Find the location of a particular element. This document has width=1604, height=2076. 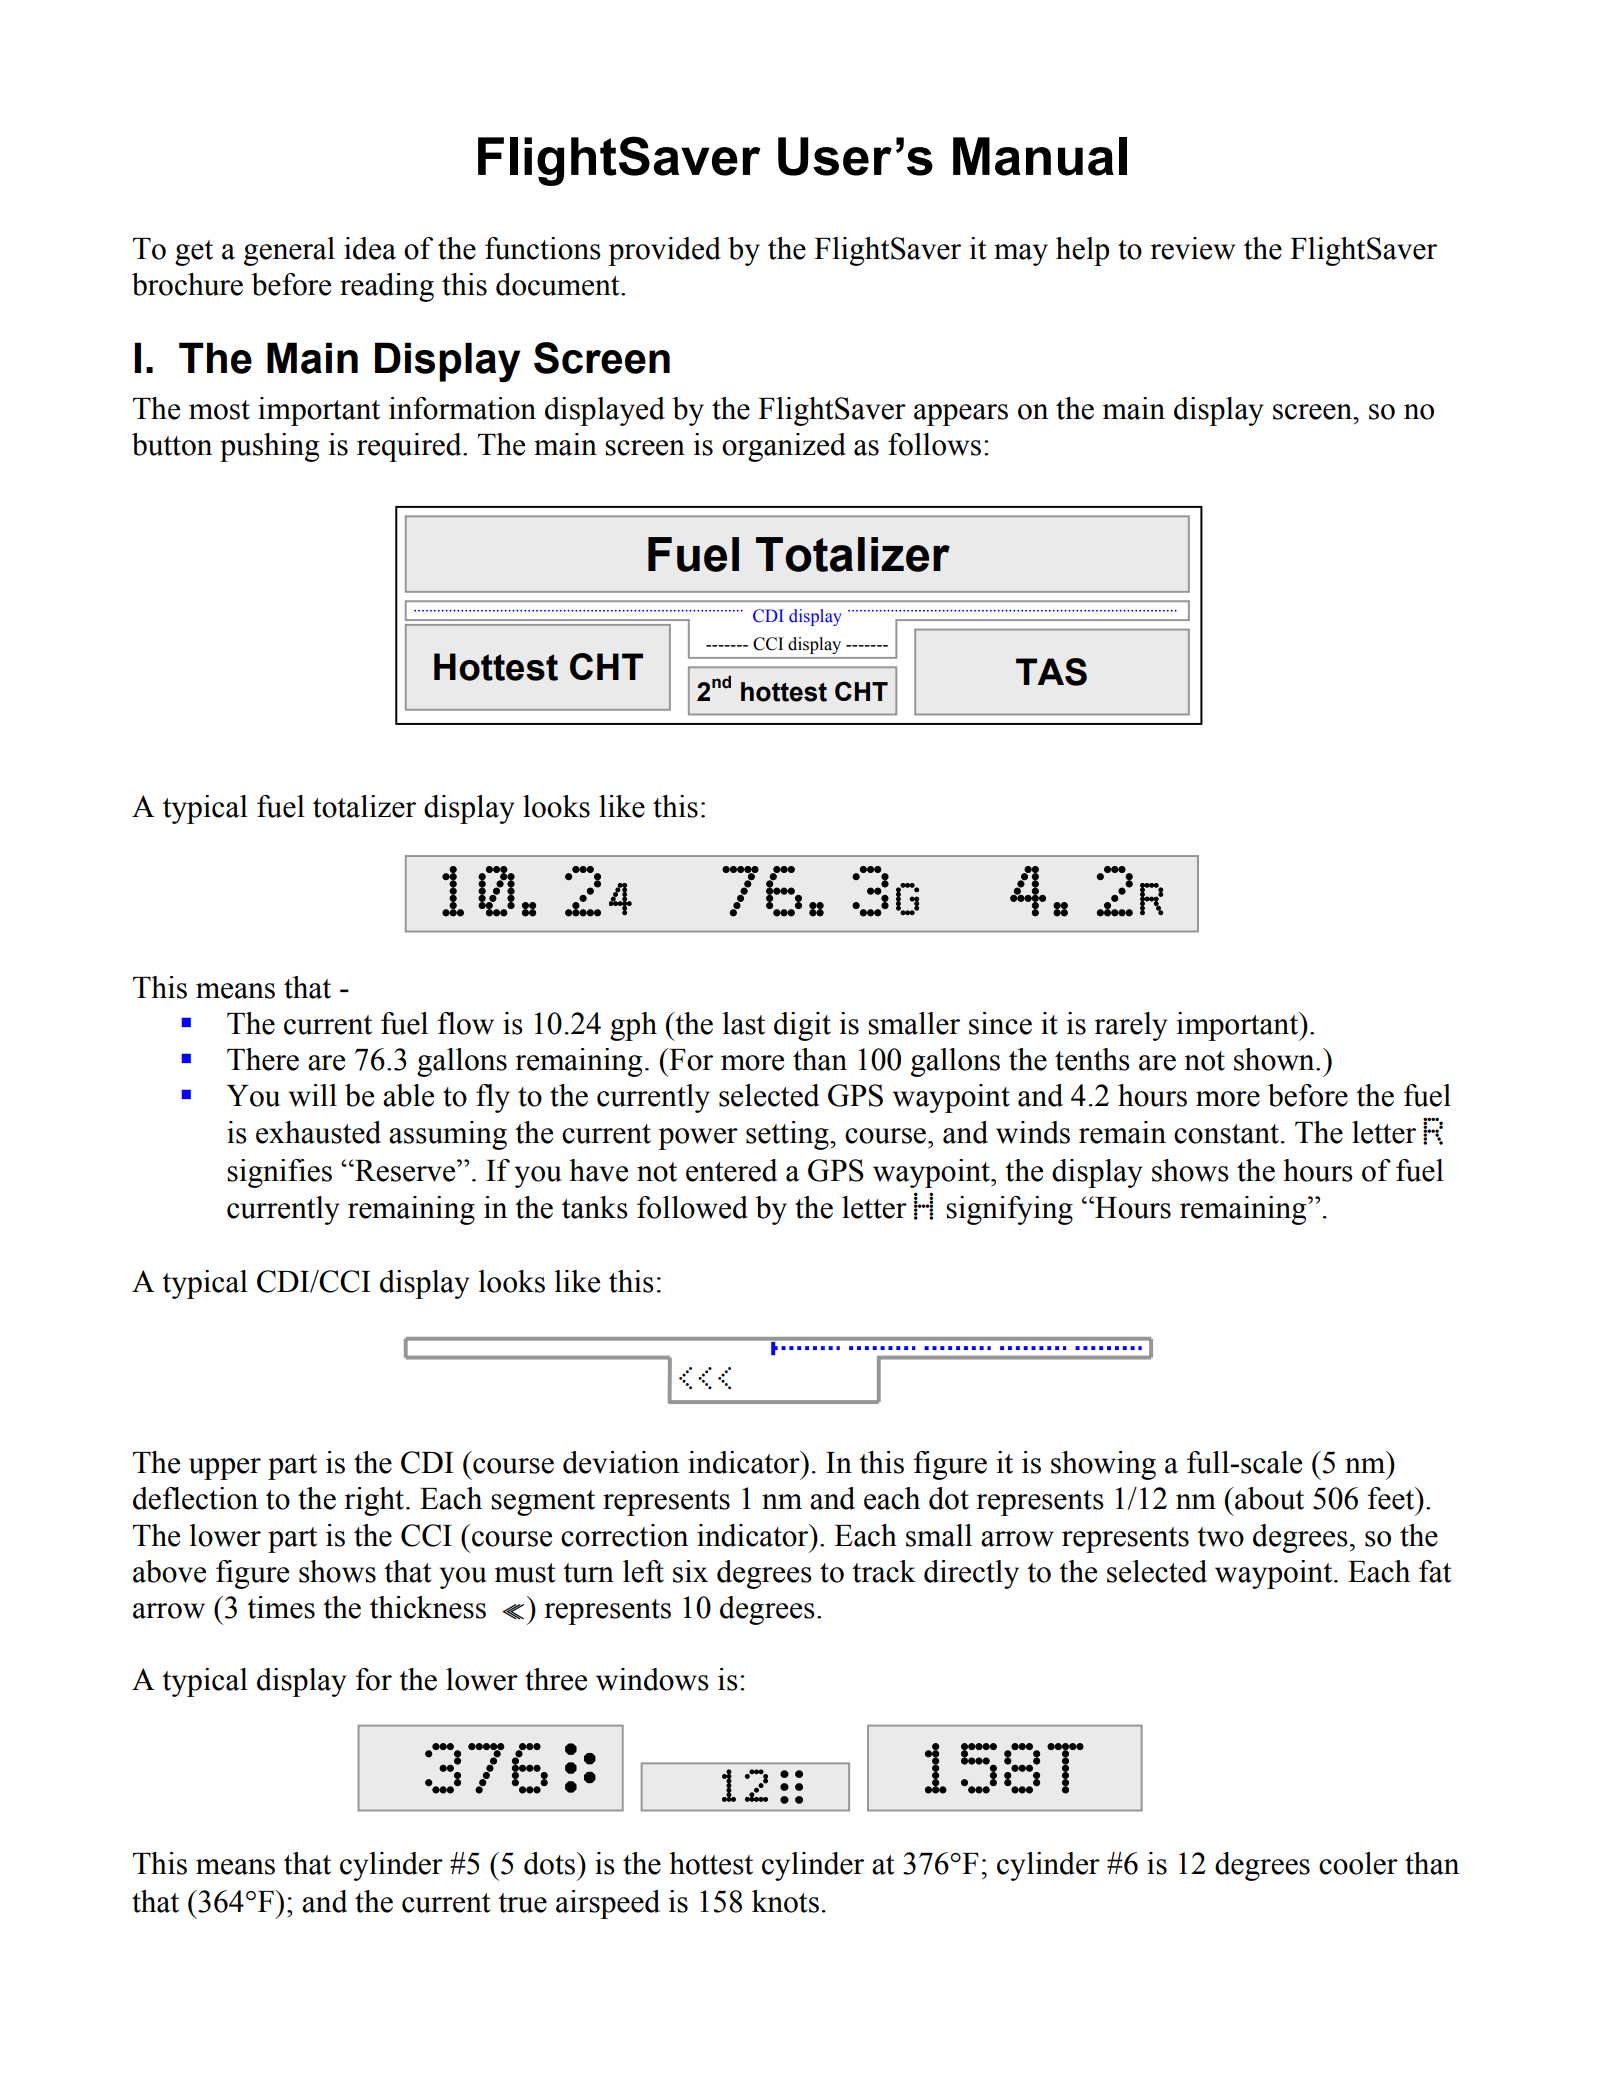

track is located at coordinates (884, 1571).
